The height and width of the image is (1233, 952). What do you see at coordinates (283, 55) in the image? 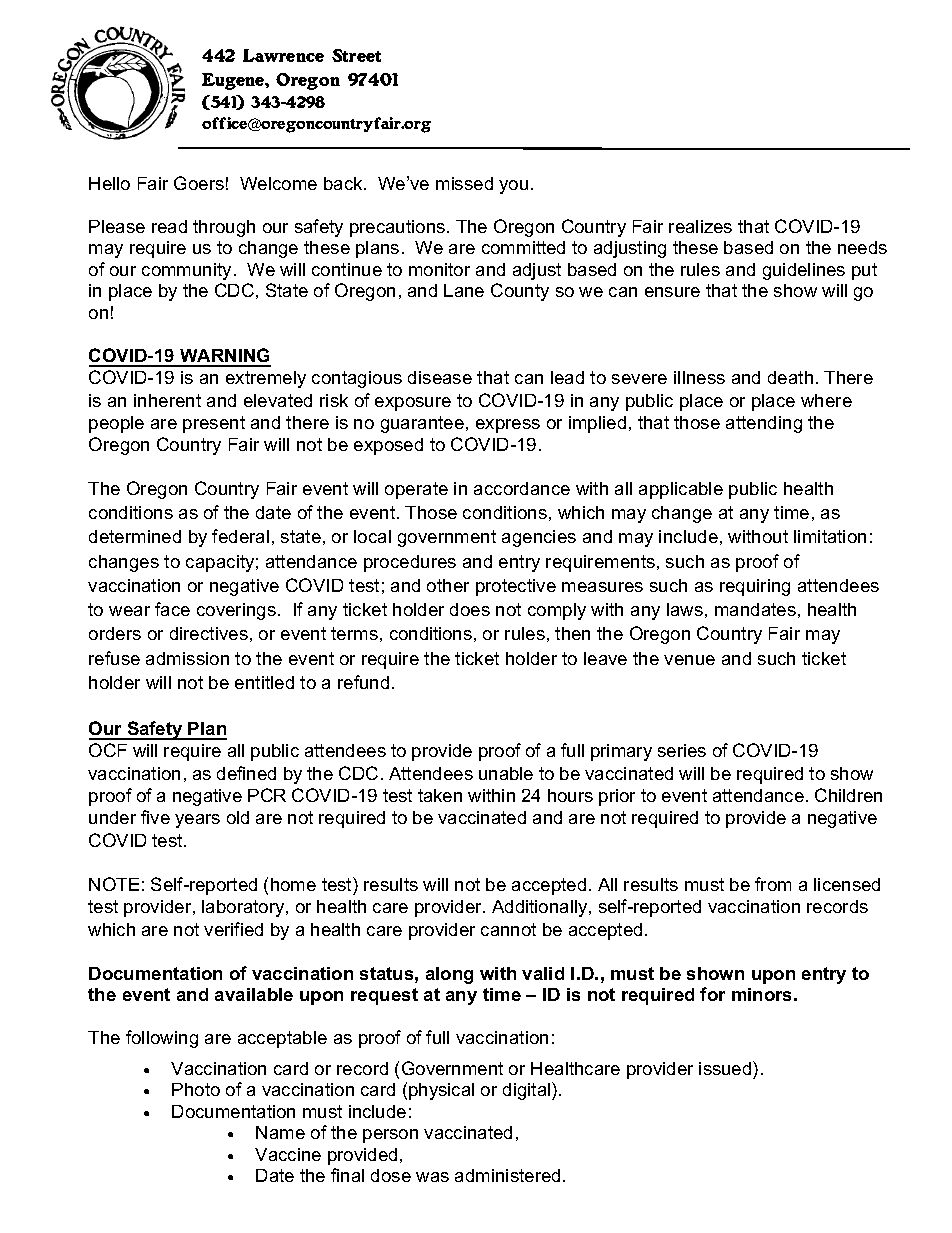
I see `Lawrence` at bounding box center [283, 55].
